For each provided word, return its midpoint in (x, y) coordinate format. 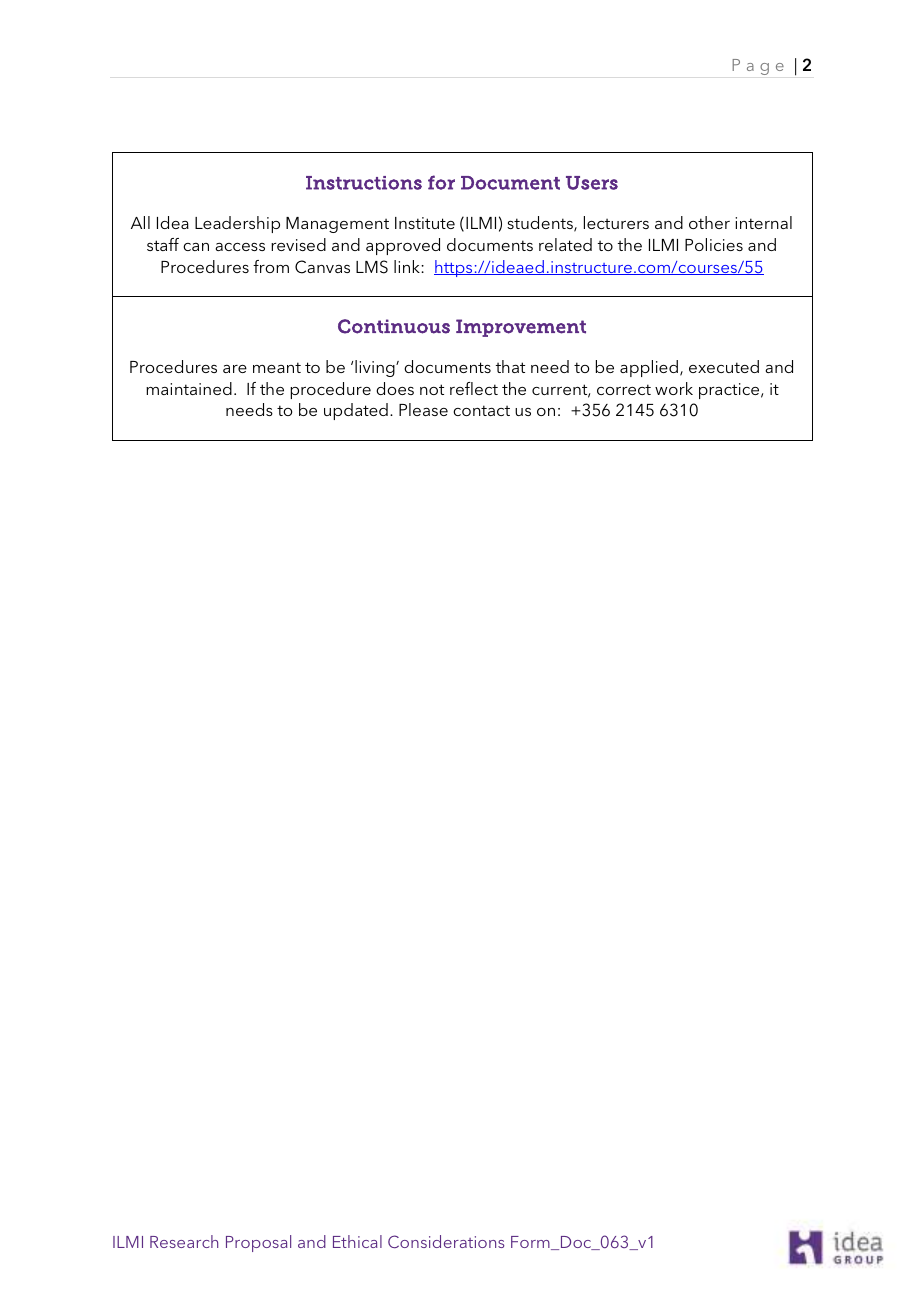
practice (730, 391)
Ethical (357, 1241)
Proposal (258, 1243)
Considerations (446, 1241)
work (674, 388)
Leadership (237, 224)
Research (184, 1241)
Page (758, 67)
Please (423, 409)
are (235, 369)
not (432, 389)
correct (624, 389)
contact (481, 410)
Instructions (364, 183)
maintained (189, 388)
